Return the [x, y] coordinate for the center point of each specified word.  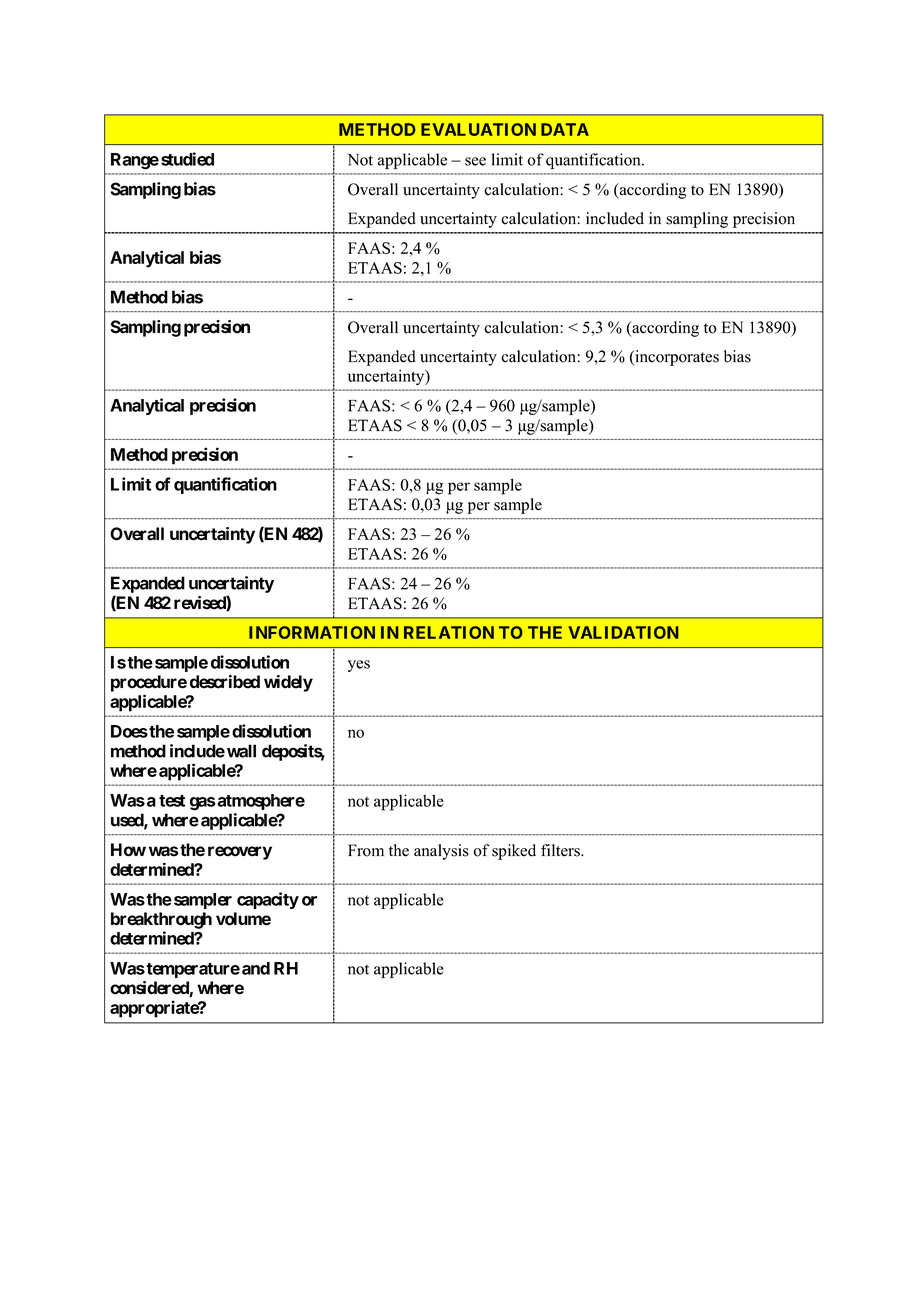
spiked [514, 852]
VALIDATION [623, 632]
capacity [268, 900]
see [475, 161]
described [225, 682]
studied [187, 159]
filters [561, 850]
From [366, 850]
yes [358, 666]
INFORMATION [312, 632]
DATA [565, 129]
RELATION [449, 632]
